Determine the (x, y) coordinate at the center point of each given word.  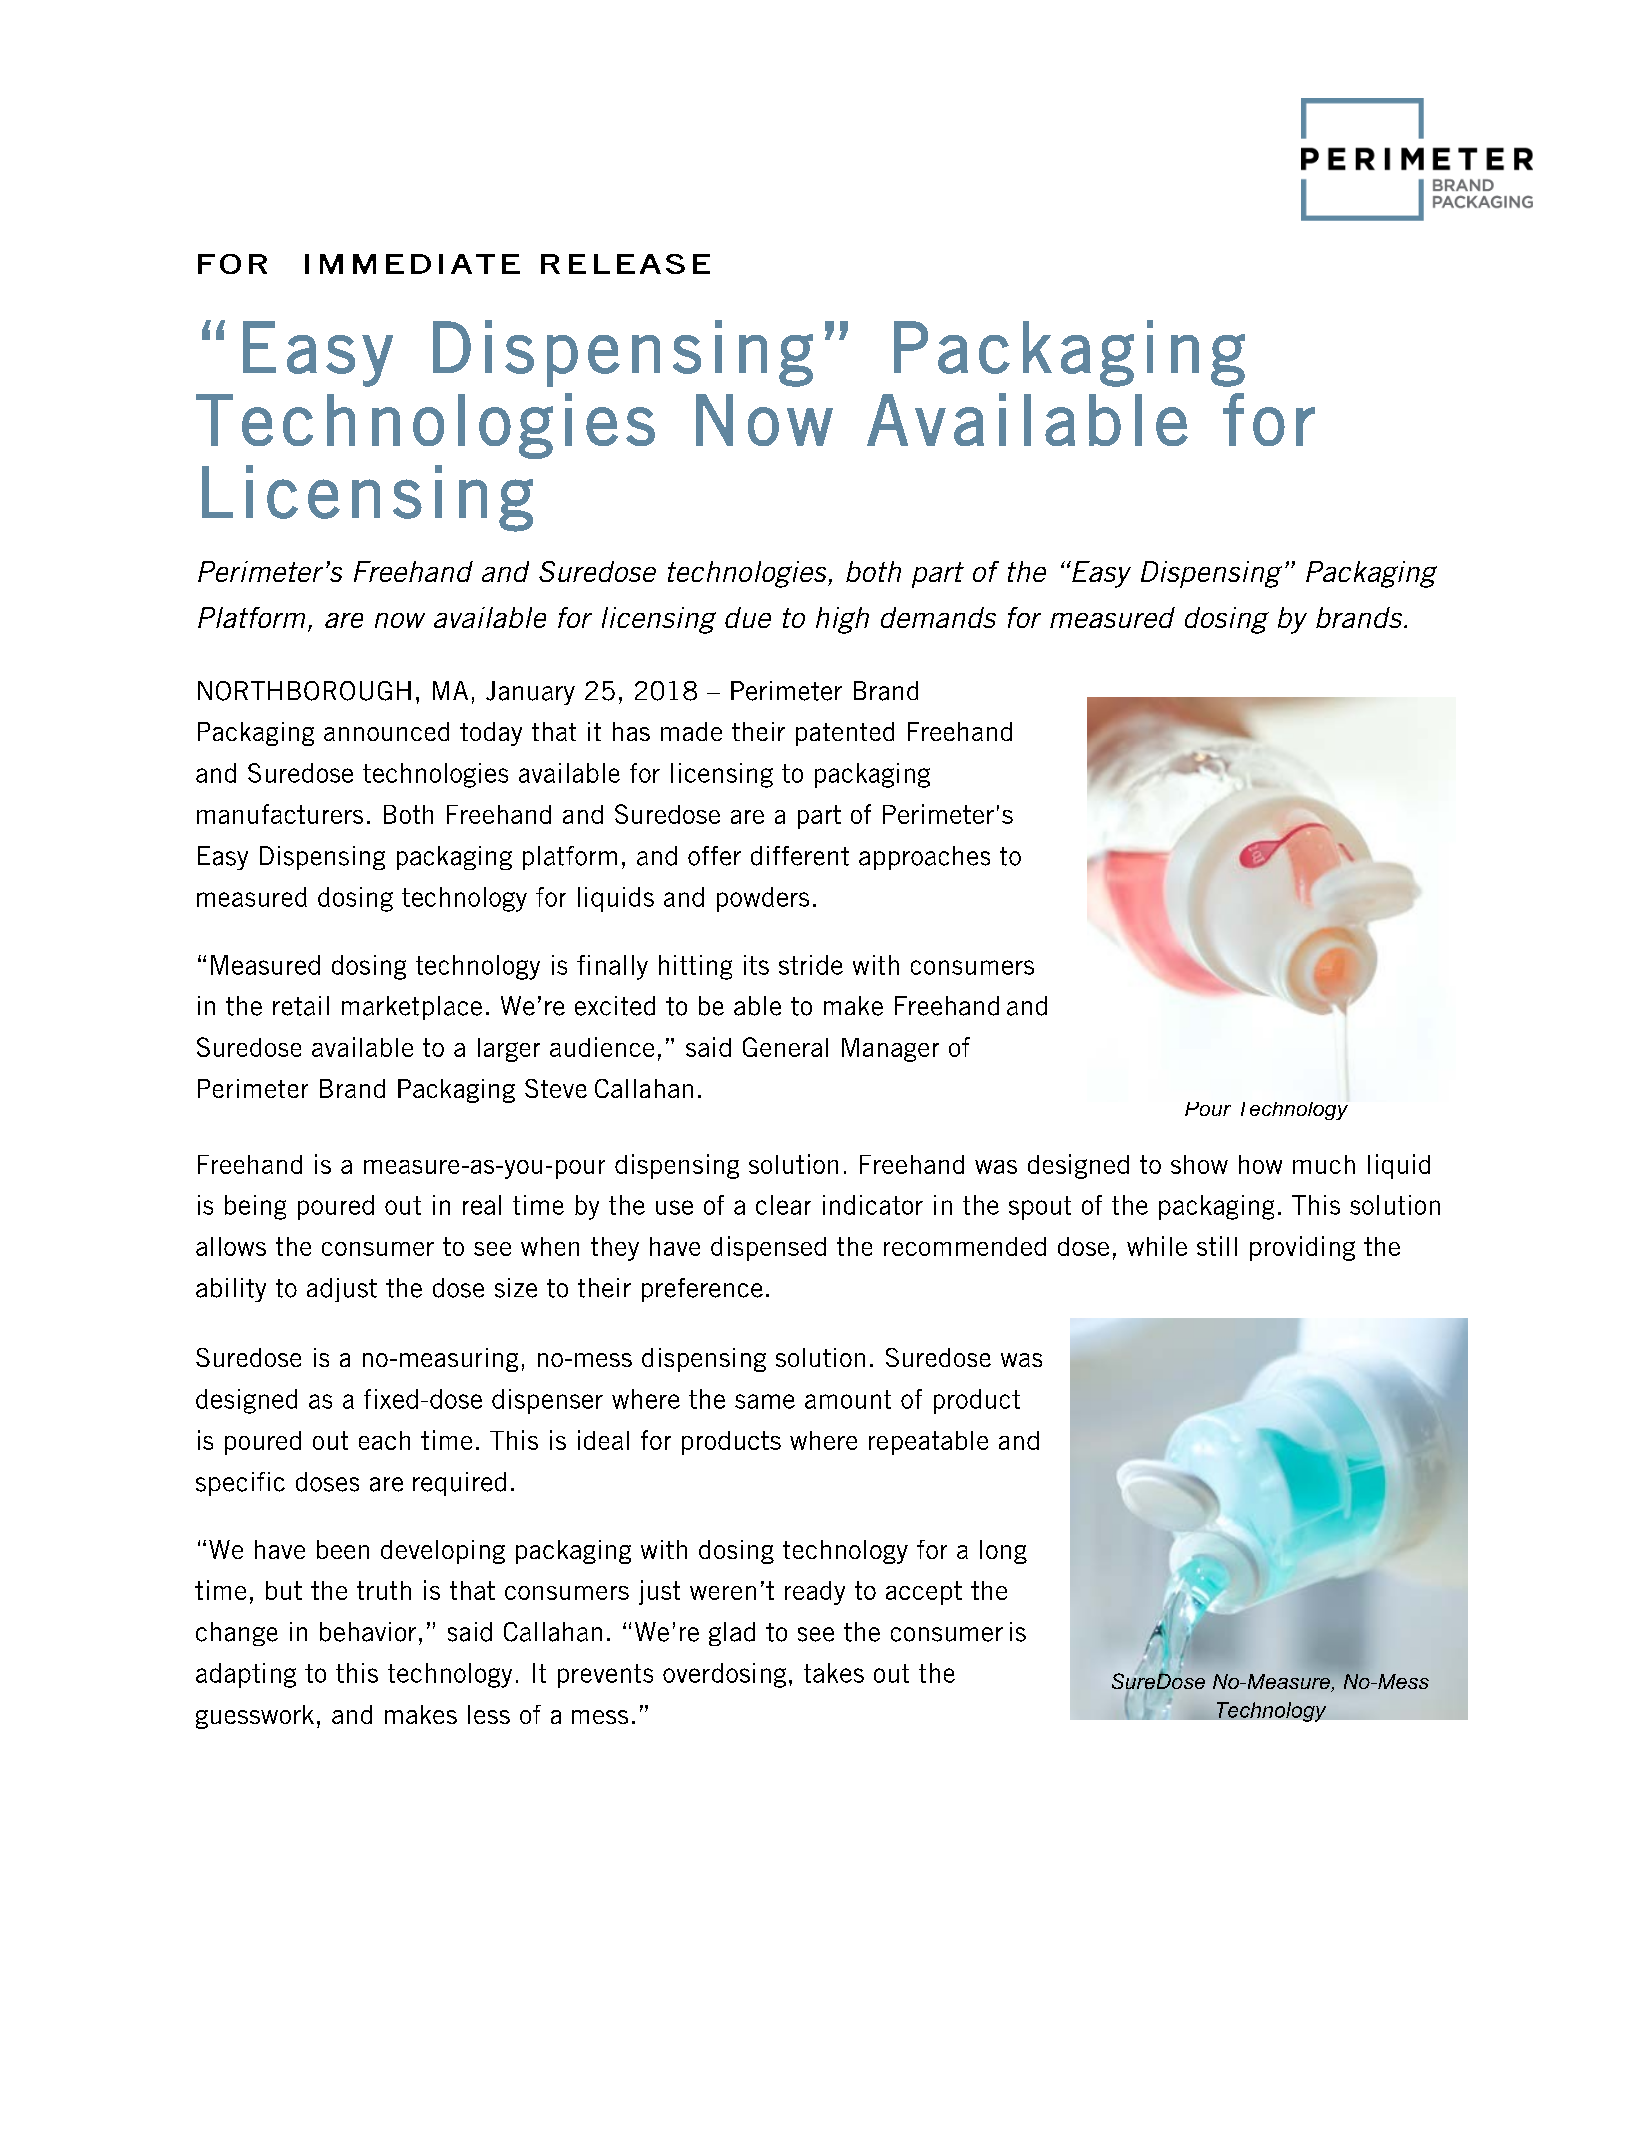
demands (938, 617)
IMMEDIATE (412, 264)
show (1199, 1164)
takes (834, 1673)
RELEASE (625, 264)
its (756, 965)
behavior (368, 1632)
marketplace (412, 1008)
